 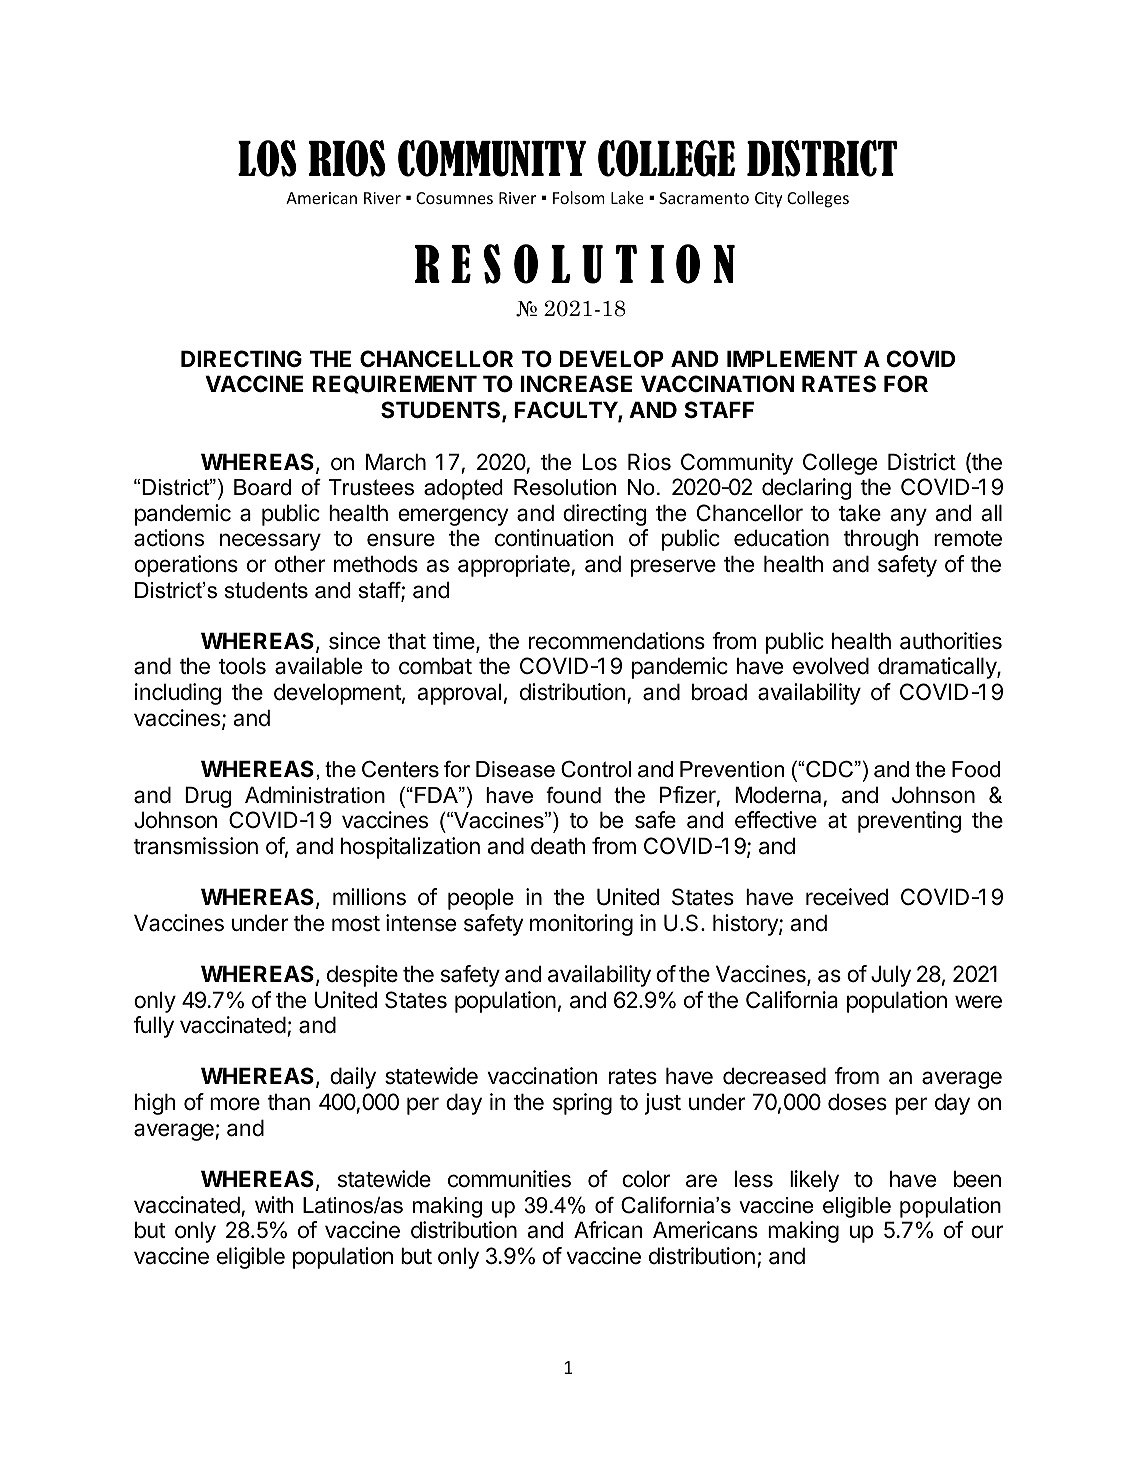 What do you see at coordinates (768, 200) in the image?
I see `City` at bounding box center [768, 200].
